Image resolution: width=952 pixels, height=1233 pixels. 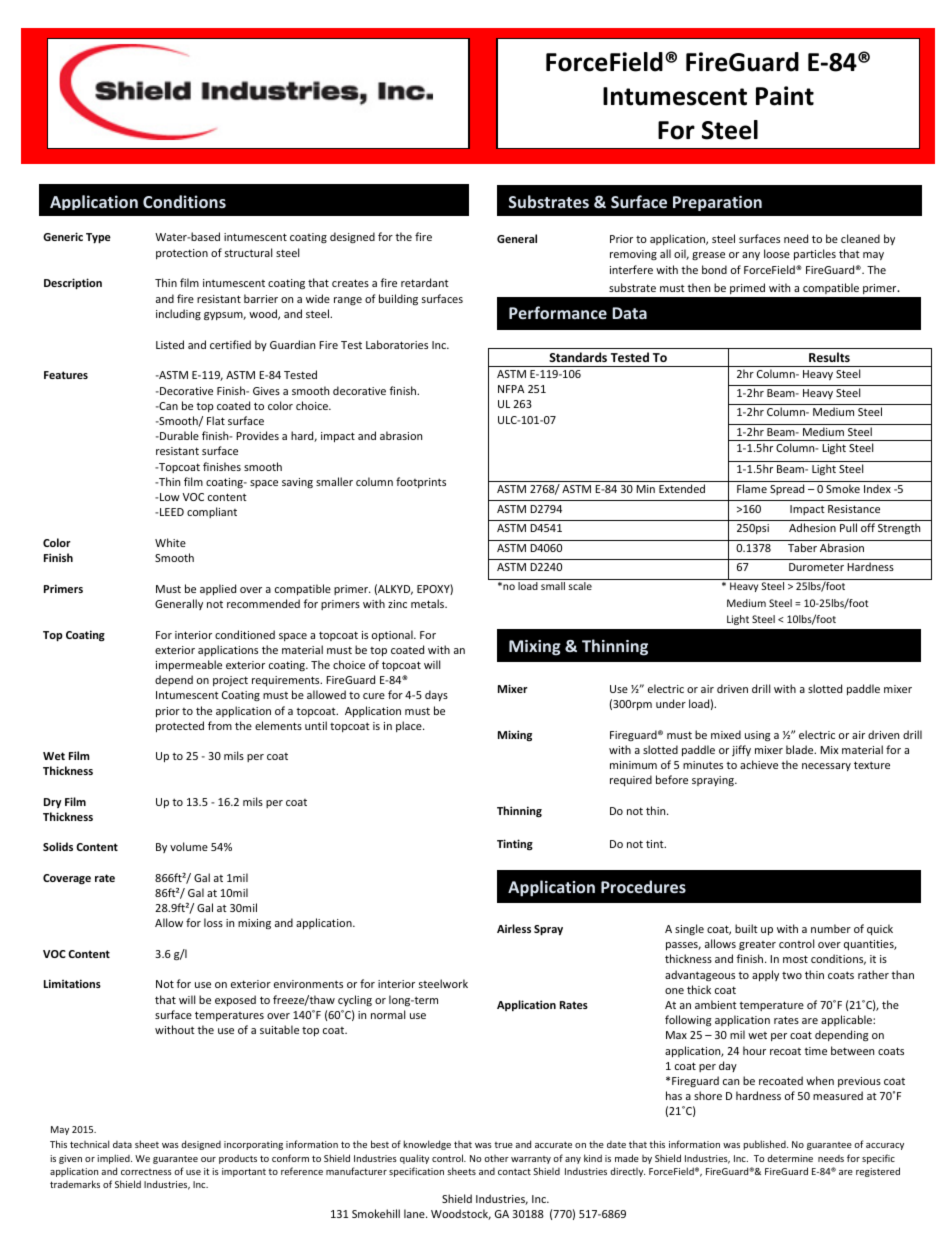 I want to click on Paint, so click(x=785, y=96).
